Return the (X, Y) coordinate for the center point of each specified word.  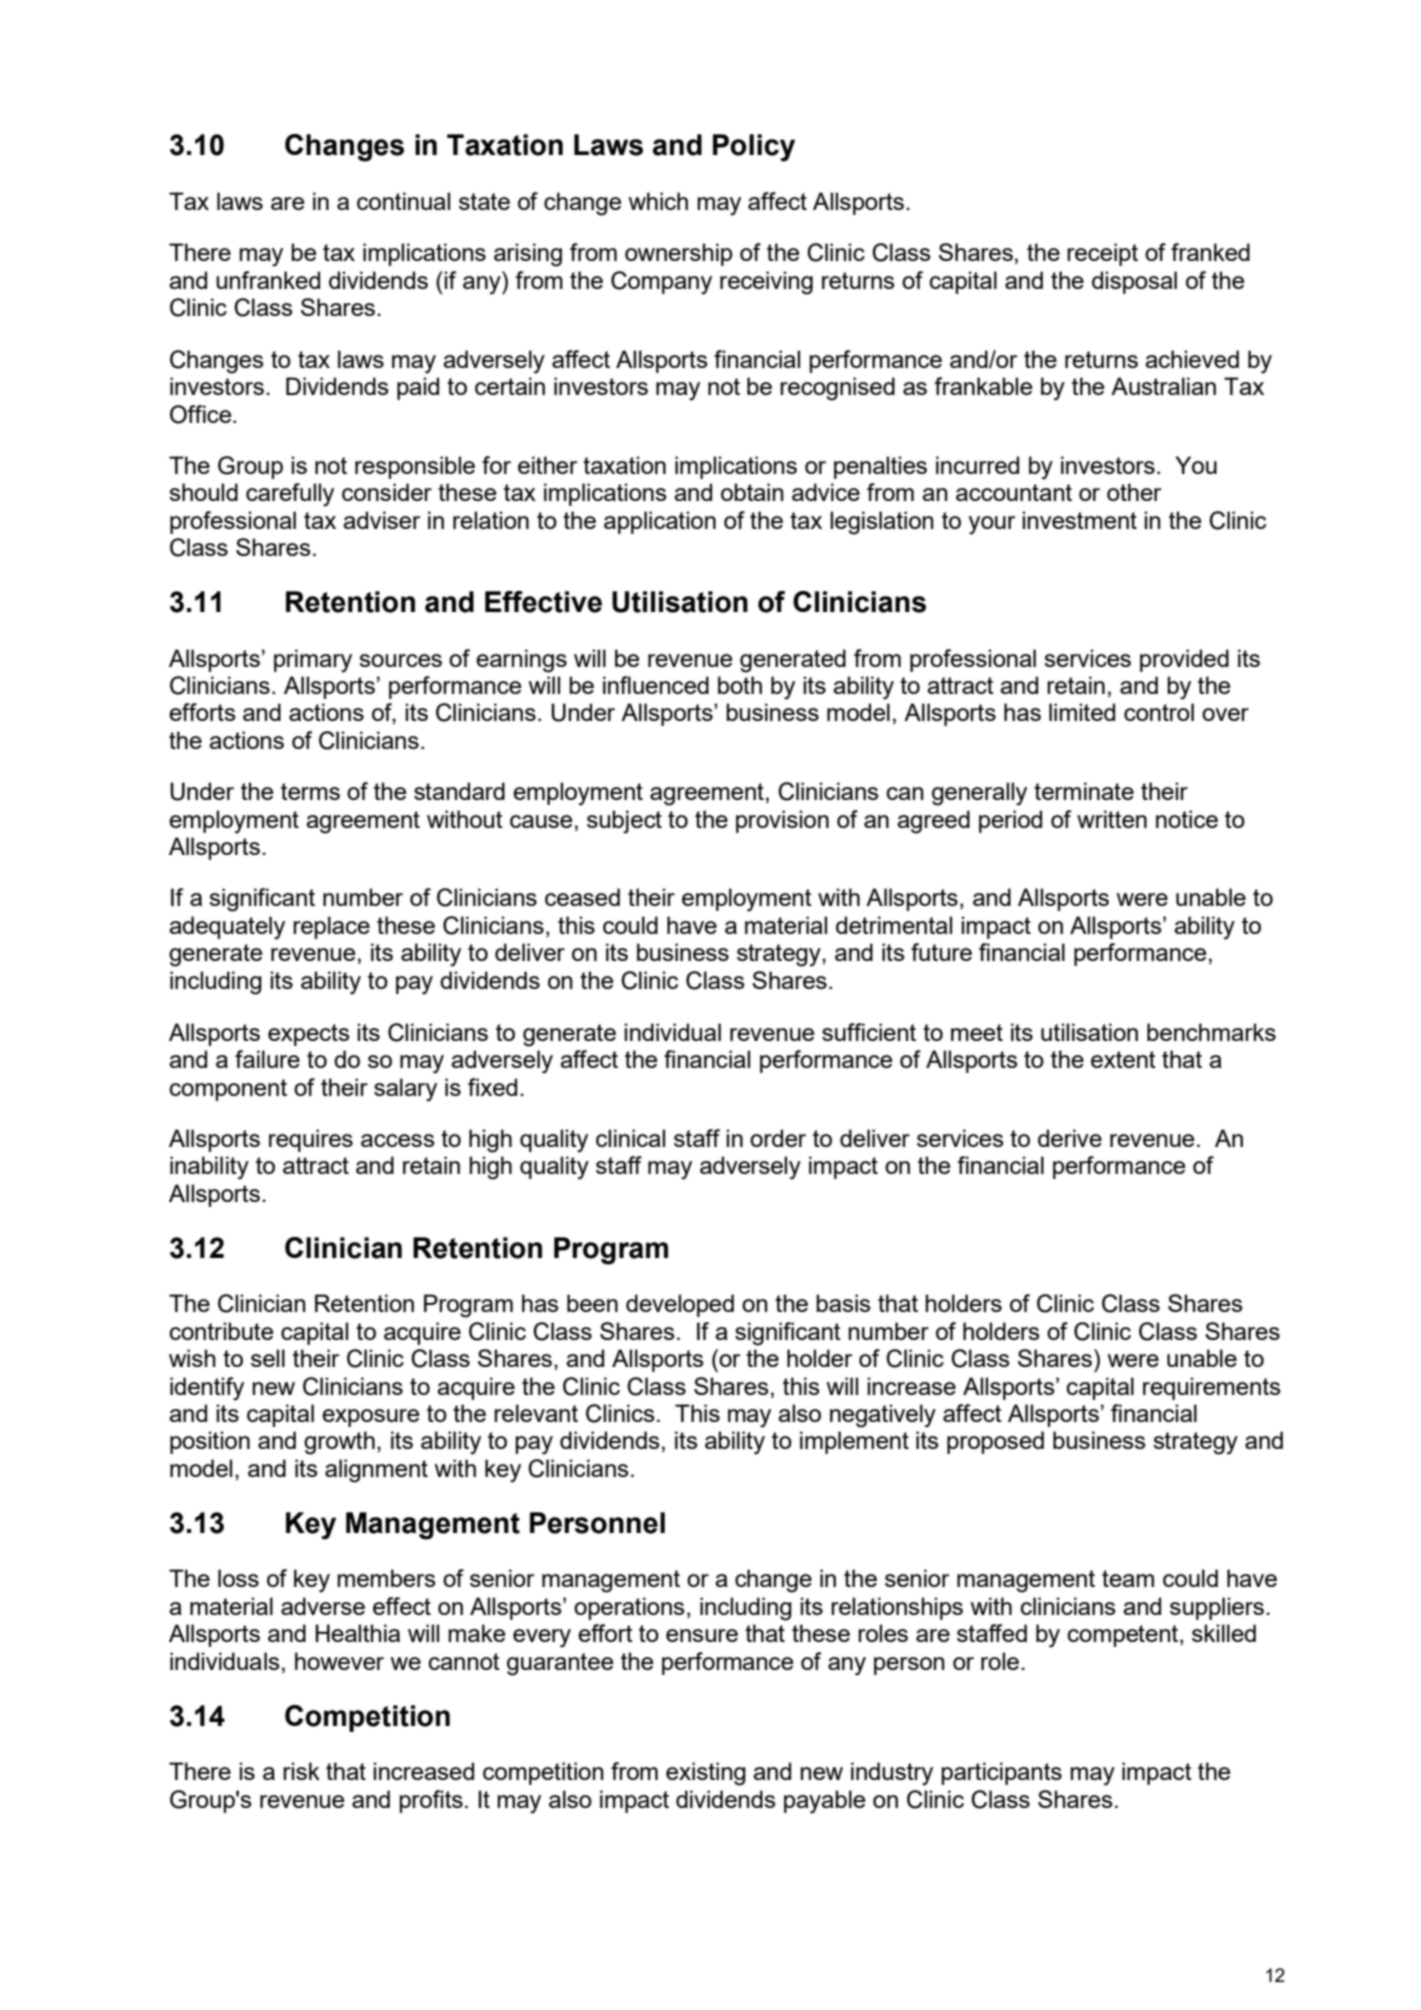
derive (1070, 1138)
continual (403, 201)
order (778, 1138)
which (658, 201)
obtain (752, 492)
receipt (1102, 254)
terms (310, 791)
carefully (290, 495)
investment (1079, 520)
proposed (995, 1442)
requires (311, 1140)
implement (854, 1442)
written (1112, 819)
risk (301, 1771)
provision (782, 821)
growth (339, 1443)
